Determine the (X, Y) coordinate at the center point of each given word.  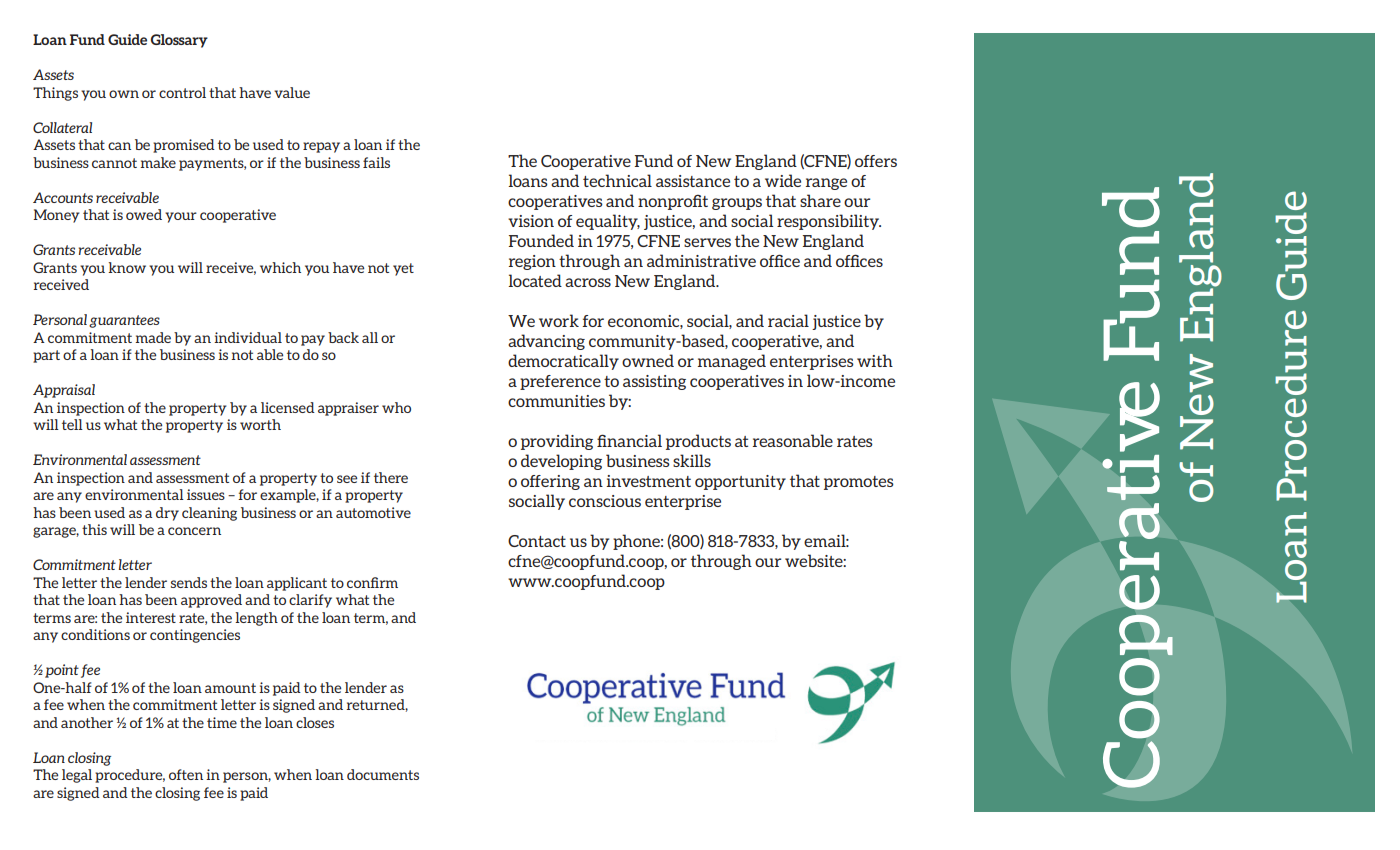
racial (788, 320)
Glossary (179, 41)
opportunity (740, 482)
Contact (537, 541)
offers (876, 161)
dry (167, 514)
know (127, 267)
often (186, 774)
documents (383, 774)
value (292, 92)
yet (403, 269)
